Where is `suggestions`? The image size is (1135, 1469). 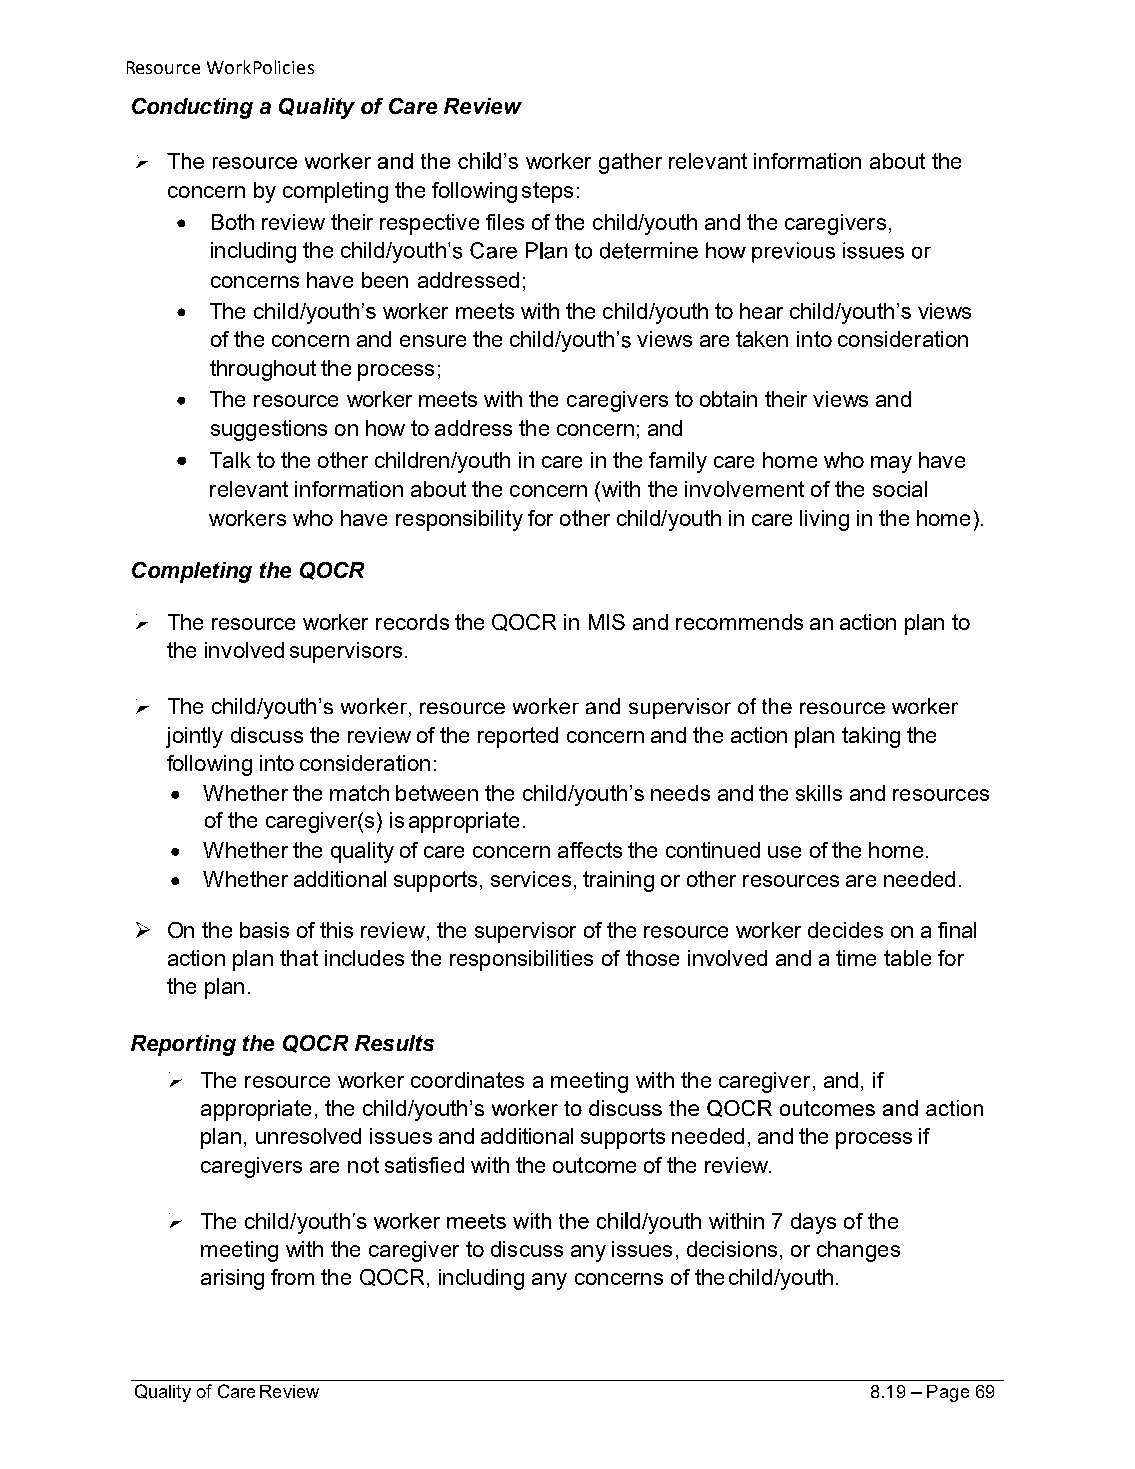
suggestions is located at coordinates (269, 430).
